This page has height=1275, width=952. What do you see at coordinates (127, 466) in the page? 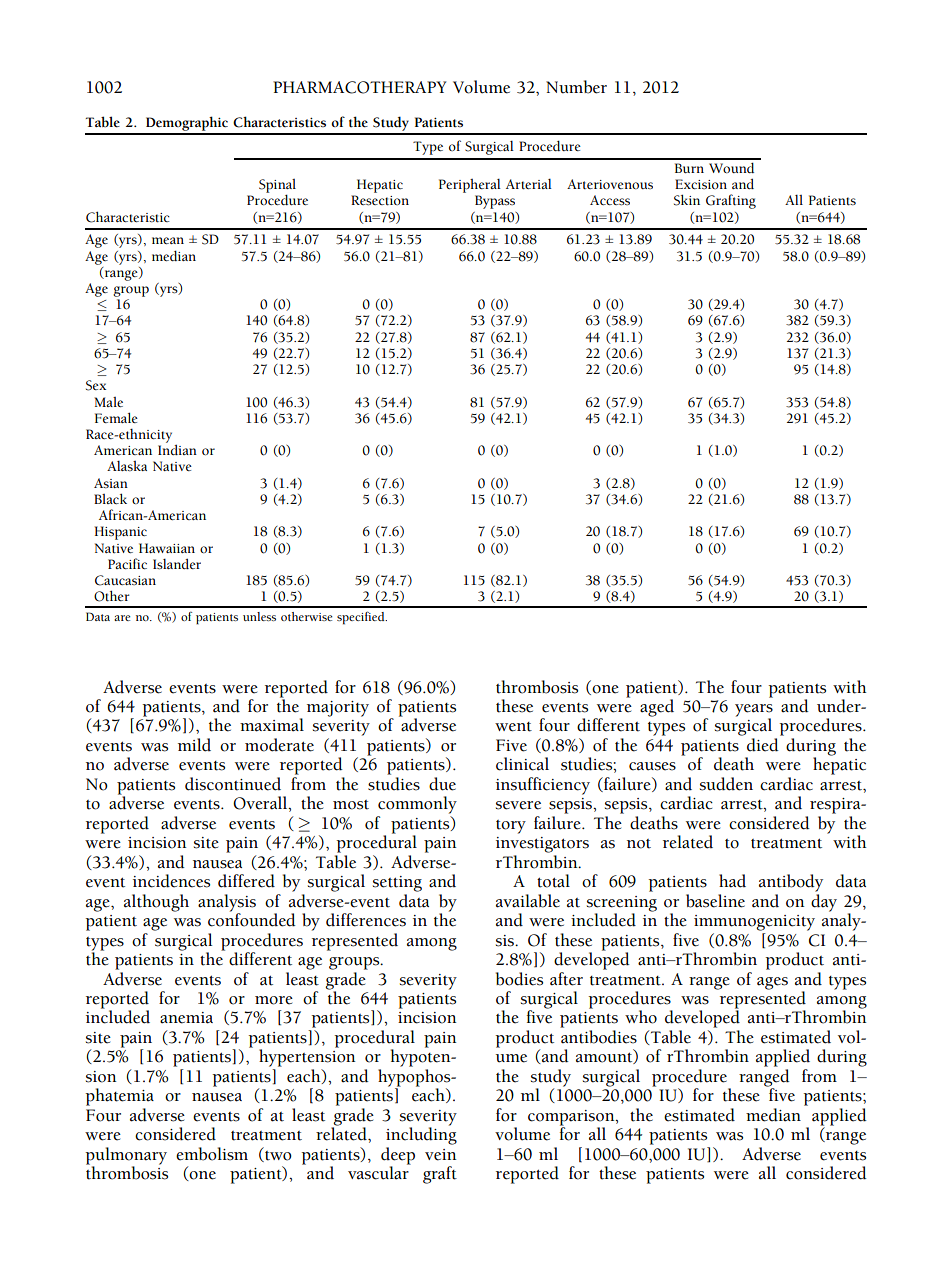
I see `Alaska` at bounding box center [127, 466].
